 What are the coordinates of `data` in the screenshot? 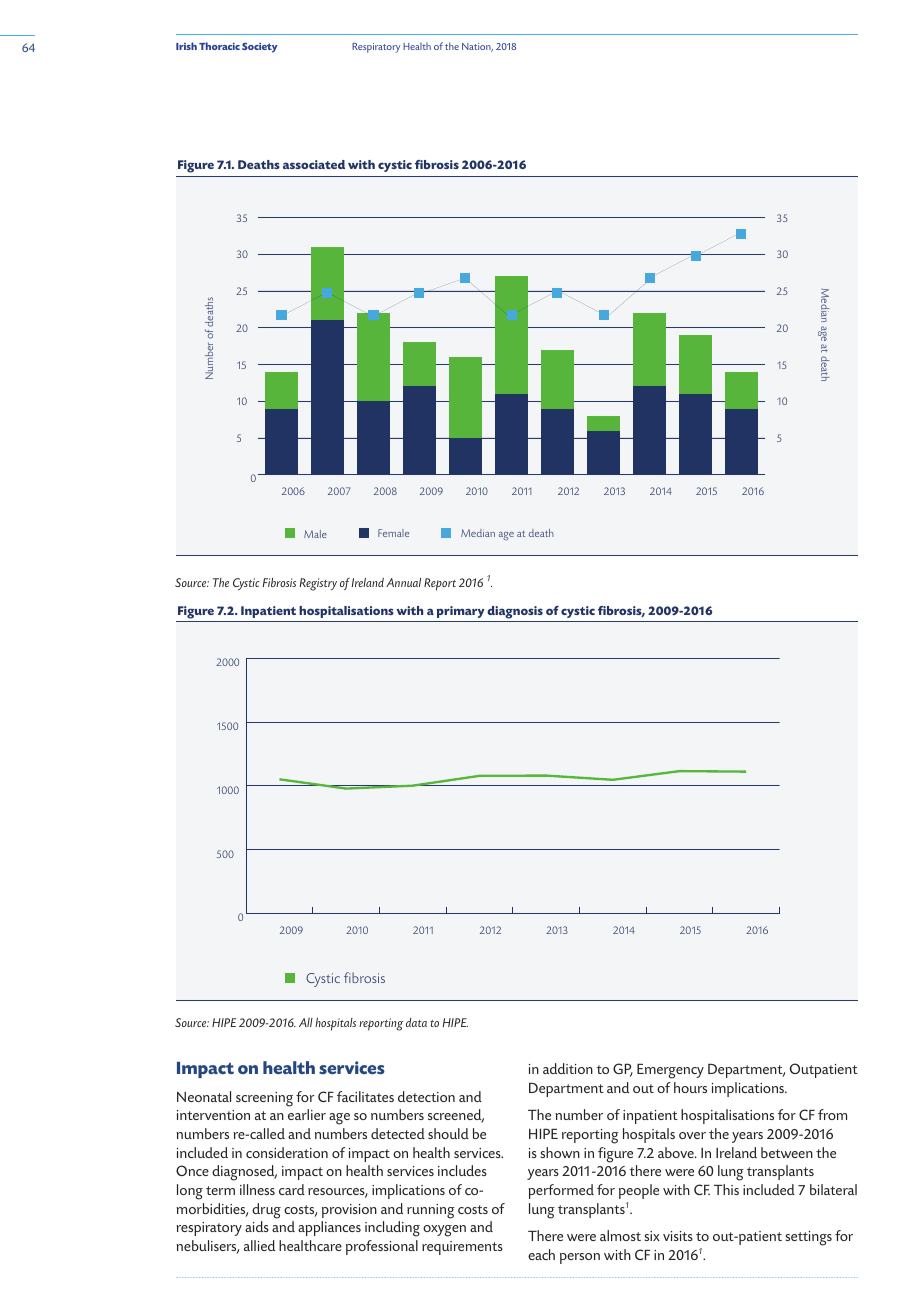 It's located at (416, 1022).
